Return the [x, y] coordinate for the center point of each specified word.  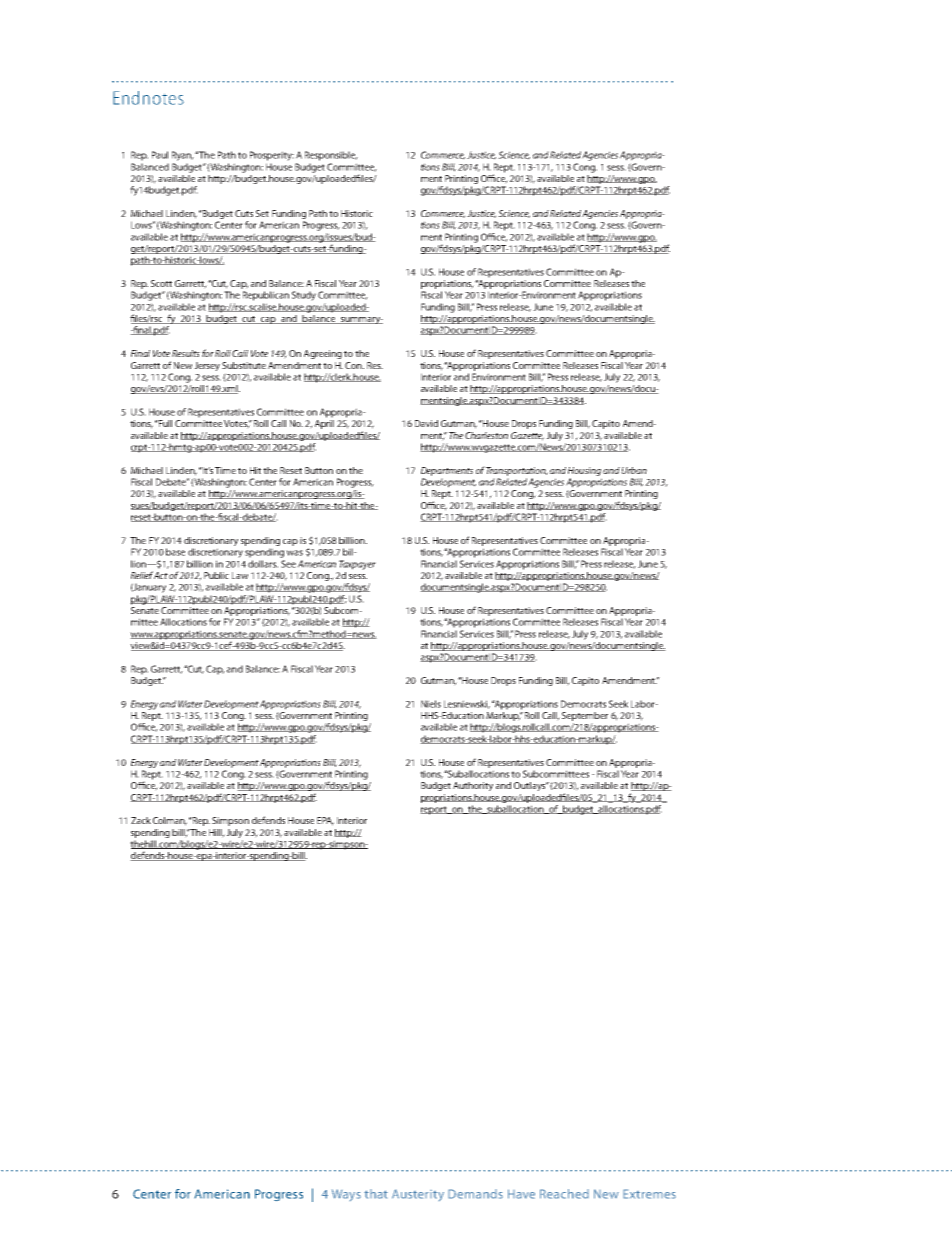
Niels [431, 704]
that [376, 1194]
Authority [473, 786]
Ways [346, 1195]
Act [161, 575]
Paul [160, 155]
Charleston [486, 435]
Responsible [331, 156]
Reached [564, 1194]
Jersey [207, 366]
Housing [584, 471]
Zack [141, 820]
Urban [634, 470]
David [426, 423]
